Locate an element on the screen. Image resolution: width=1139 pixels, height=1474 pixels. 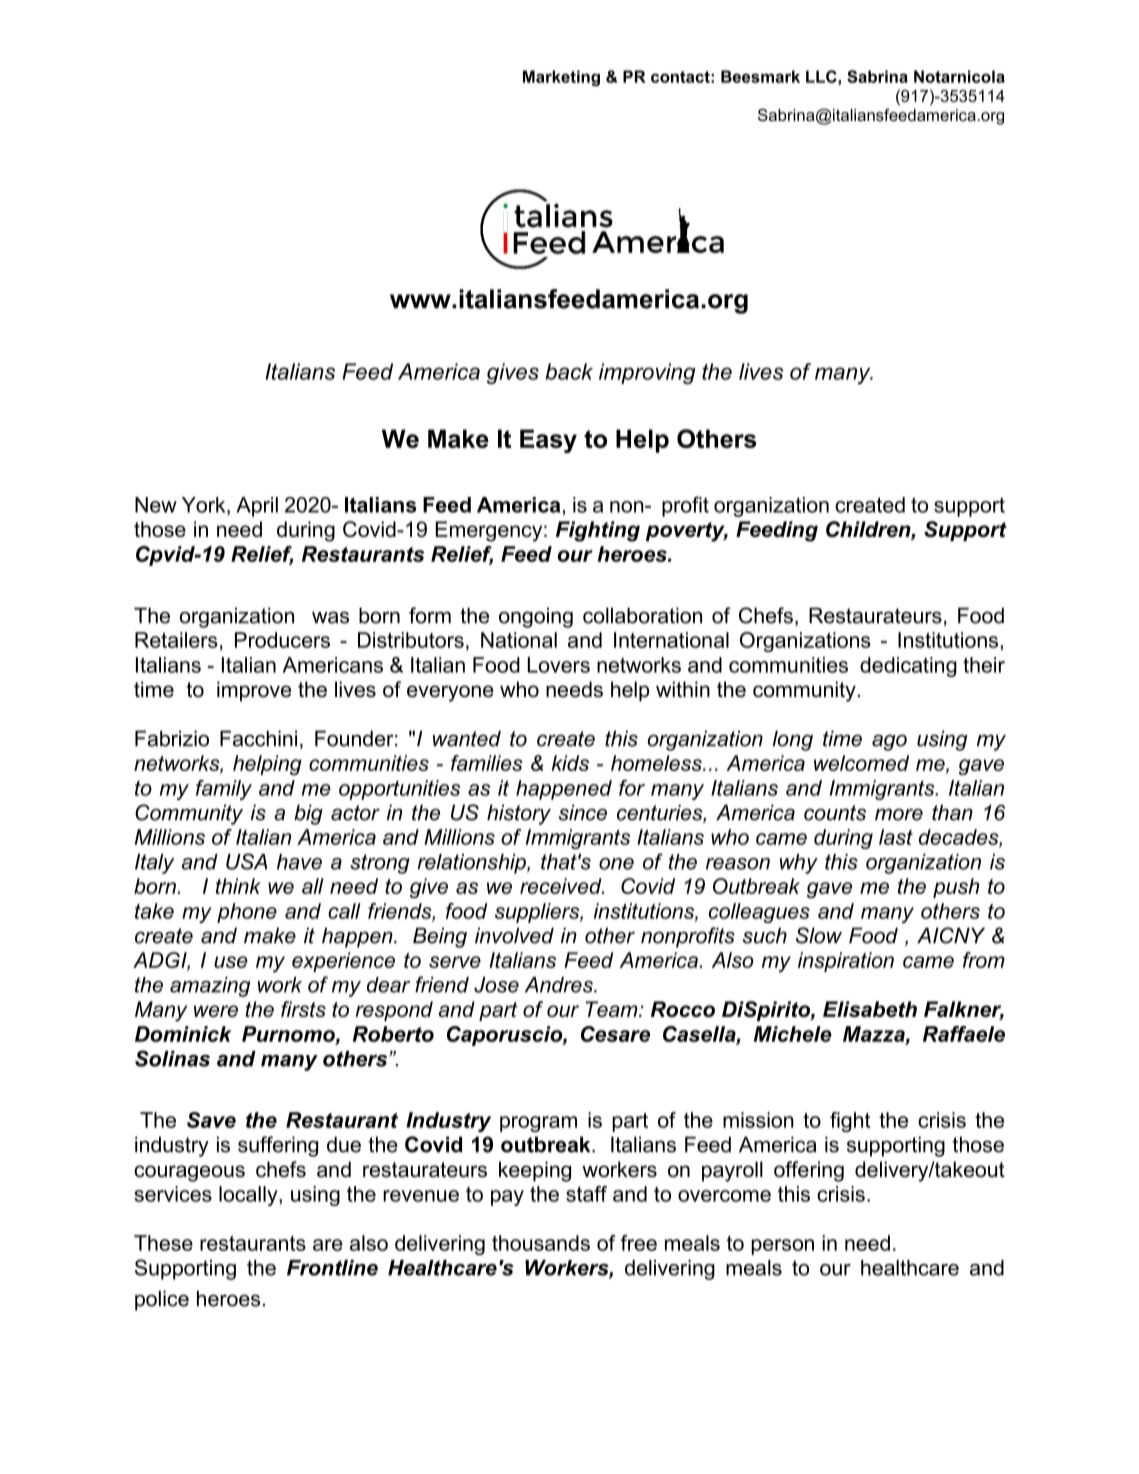
person is located at coordinates (782, 1247).
